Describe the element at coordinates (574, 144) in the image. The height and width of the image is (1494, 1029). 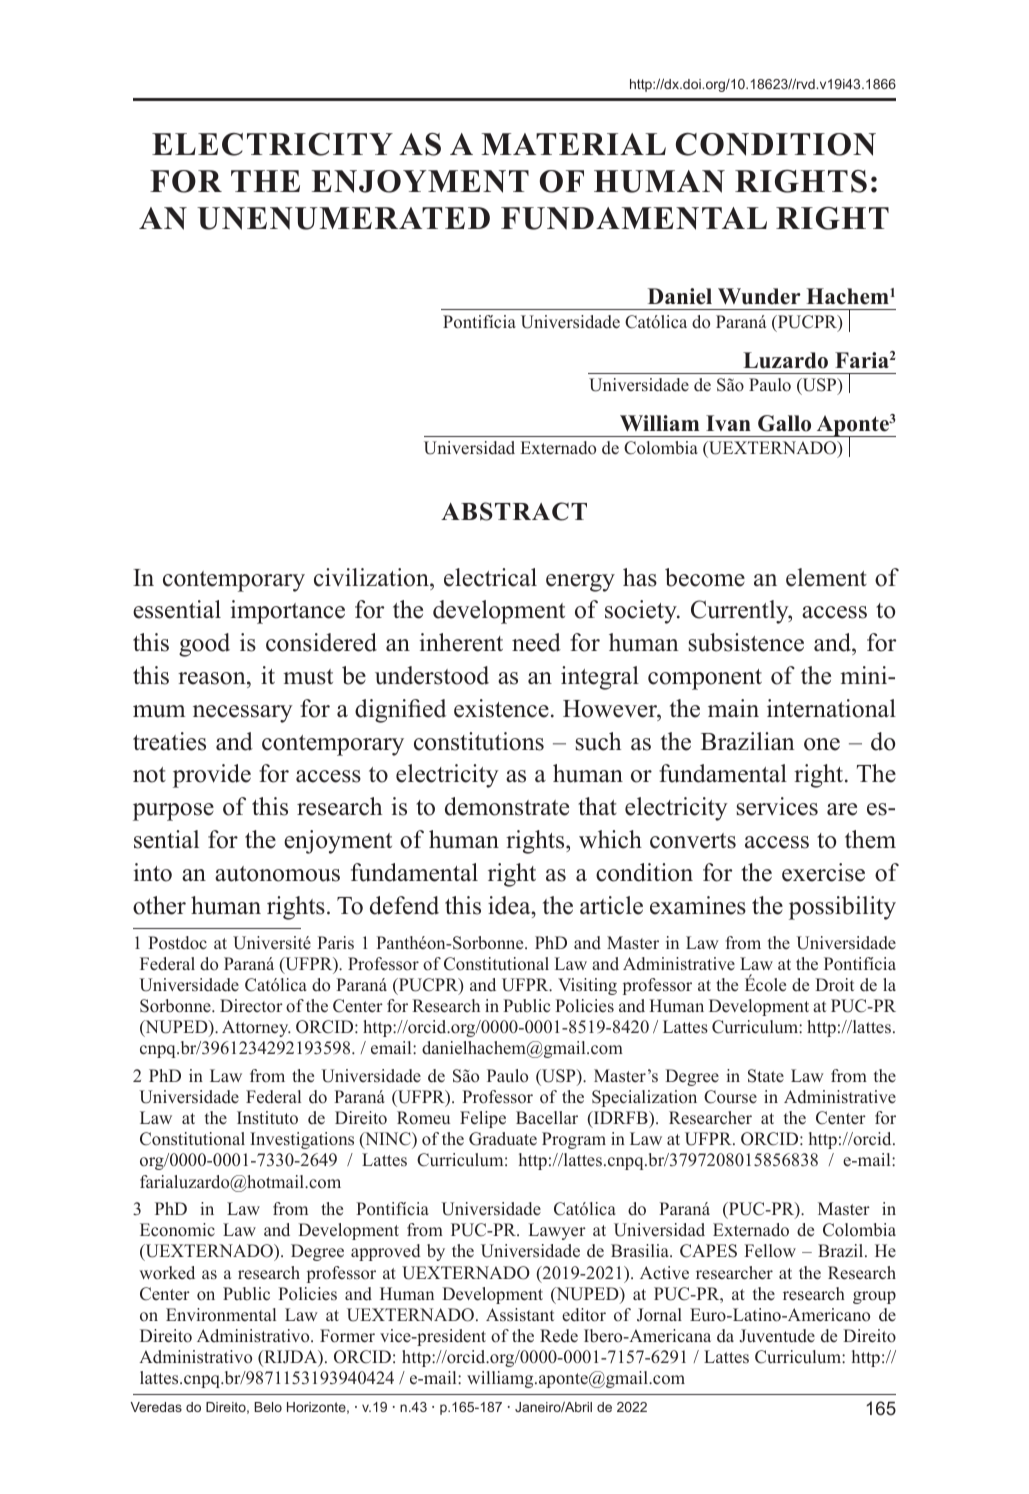
I see `MATERIAL` at that location.
